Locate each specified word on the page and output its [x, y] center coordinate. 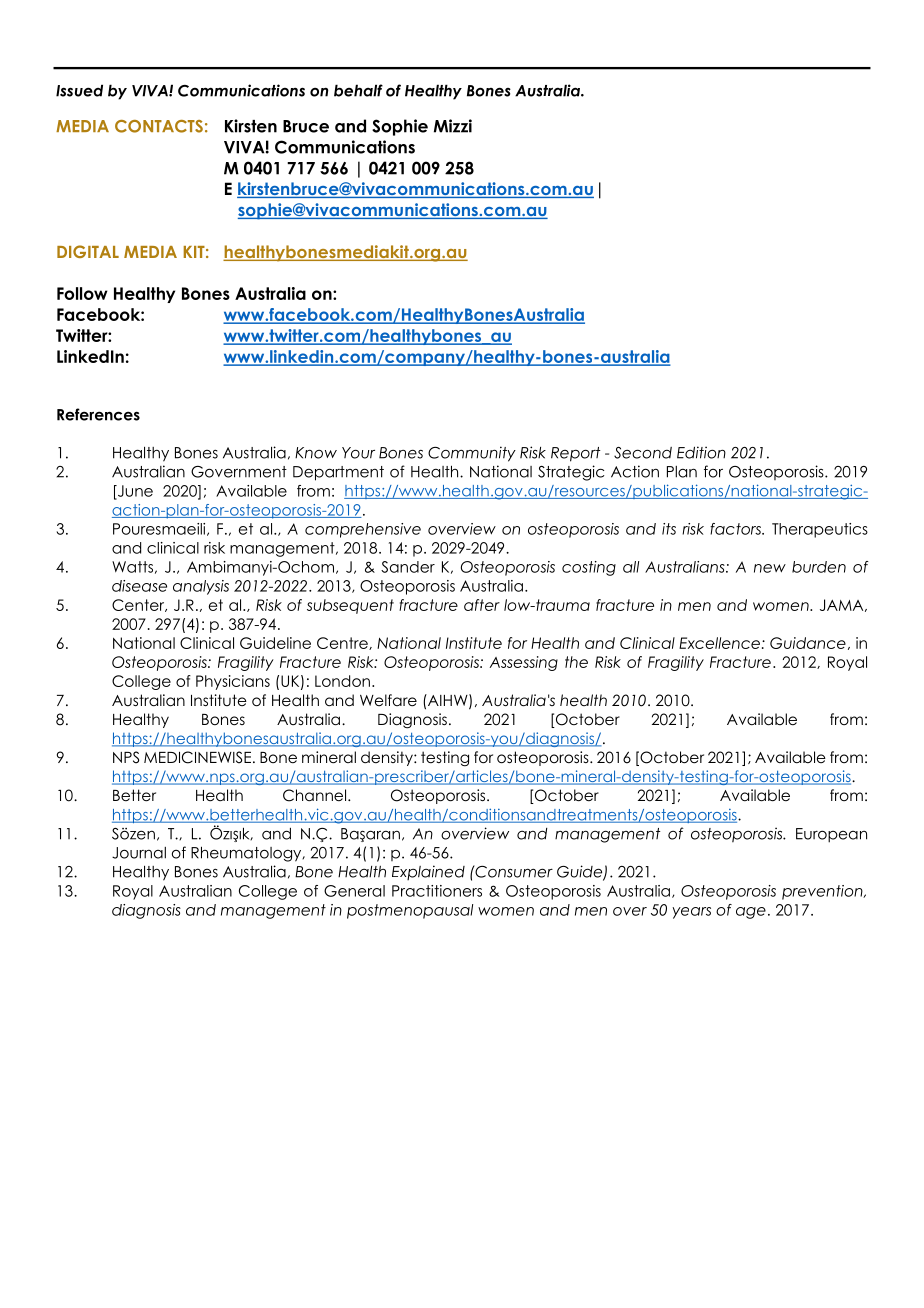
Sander [408, 567]
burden [819, 567]
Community [472, 454]
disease [139, 586]
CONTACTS [159, 126]
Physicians [233, 682]
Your [358, 453]
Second [643, 453]
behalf [358, 90]
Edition [701, 452]
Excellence [719, 643]
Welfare [388, 700]
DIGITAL [88, 251]
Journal [139, 853]
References [98, 414]
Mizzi [453, 126]
